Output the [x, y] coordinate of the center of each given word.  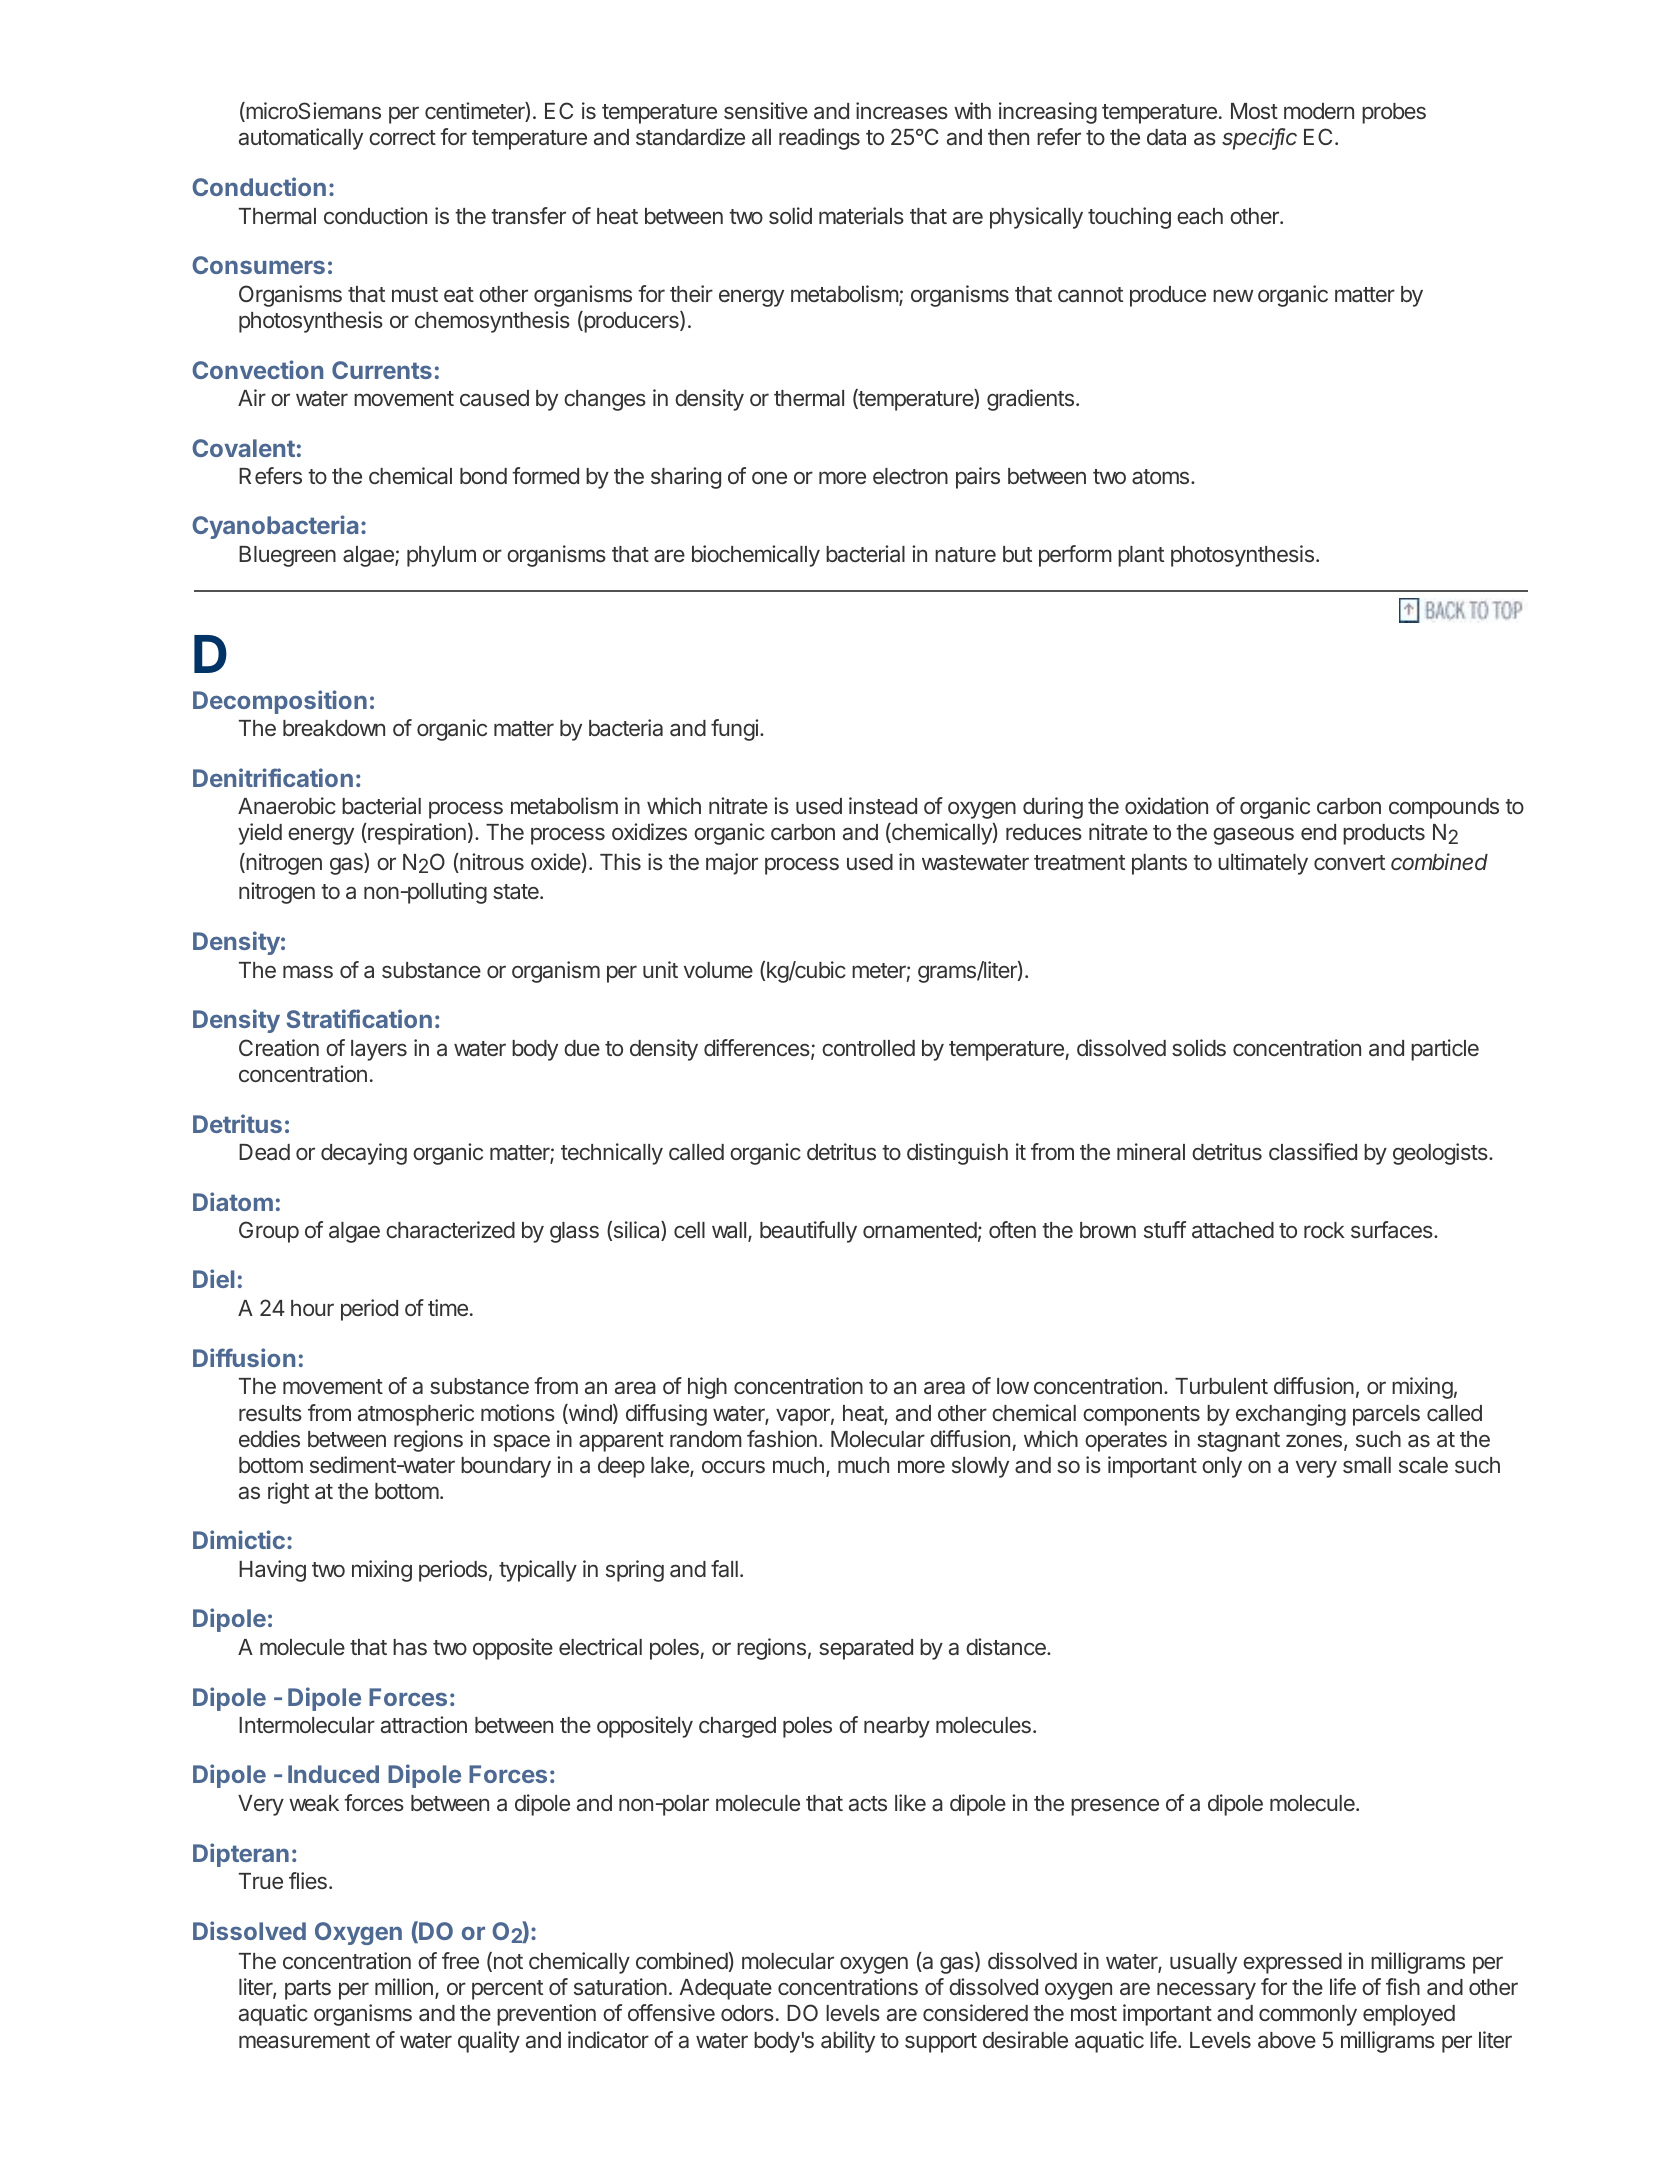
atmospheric [416, 1415]
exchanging [1291, 1415]
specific [1259, 139]
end [1318, 832]
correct [402, 137]
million [404, 1986]
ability [848, 2042]
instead [883, 806]
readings [819, 139]
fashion [782, 1439]
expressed [1292, 1963]
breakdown [334, 728]
